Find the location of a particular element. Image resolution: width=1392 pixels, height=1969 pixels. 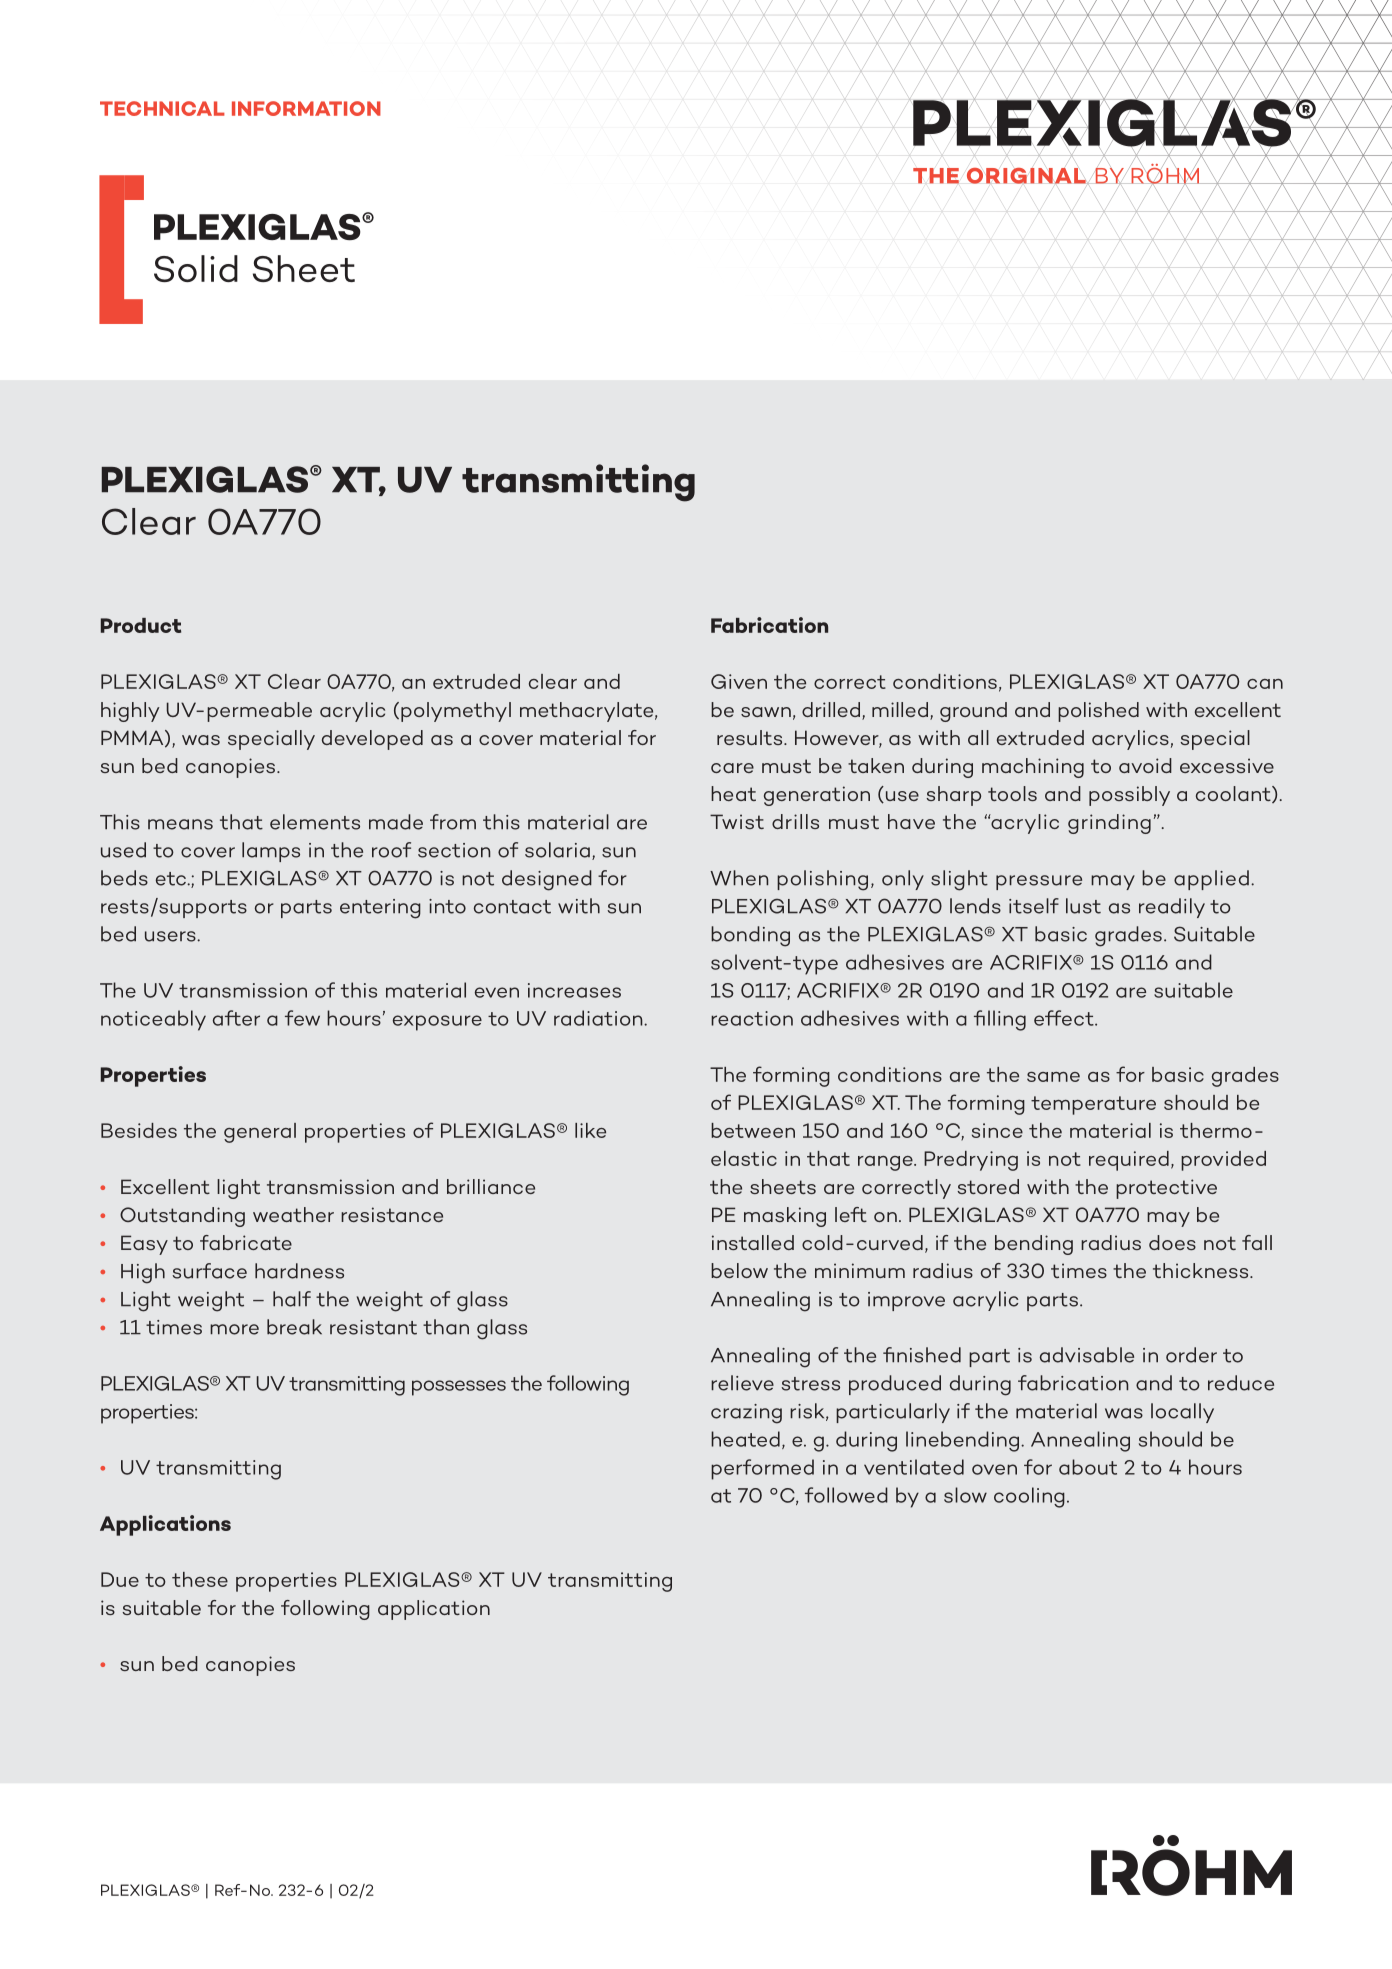

these is located at coordinates (200, 1579).
